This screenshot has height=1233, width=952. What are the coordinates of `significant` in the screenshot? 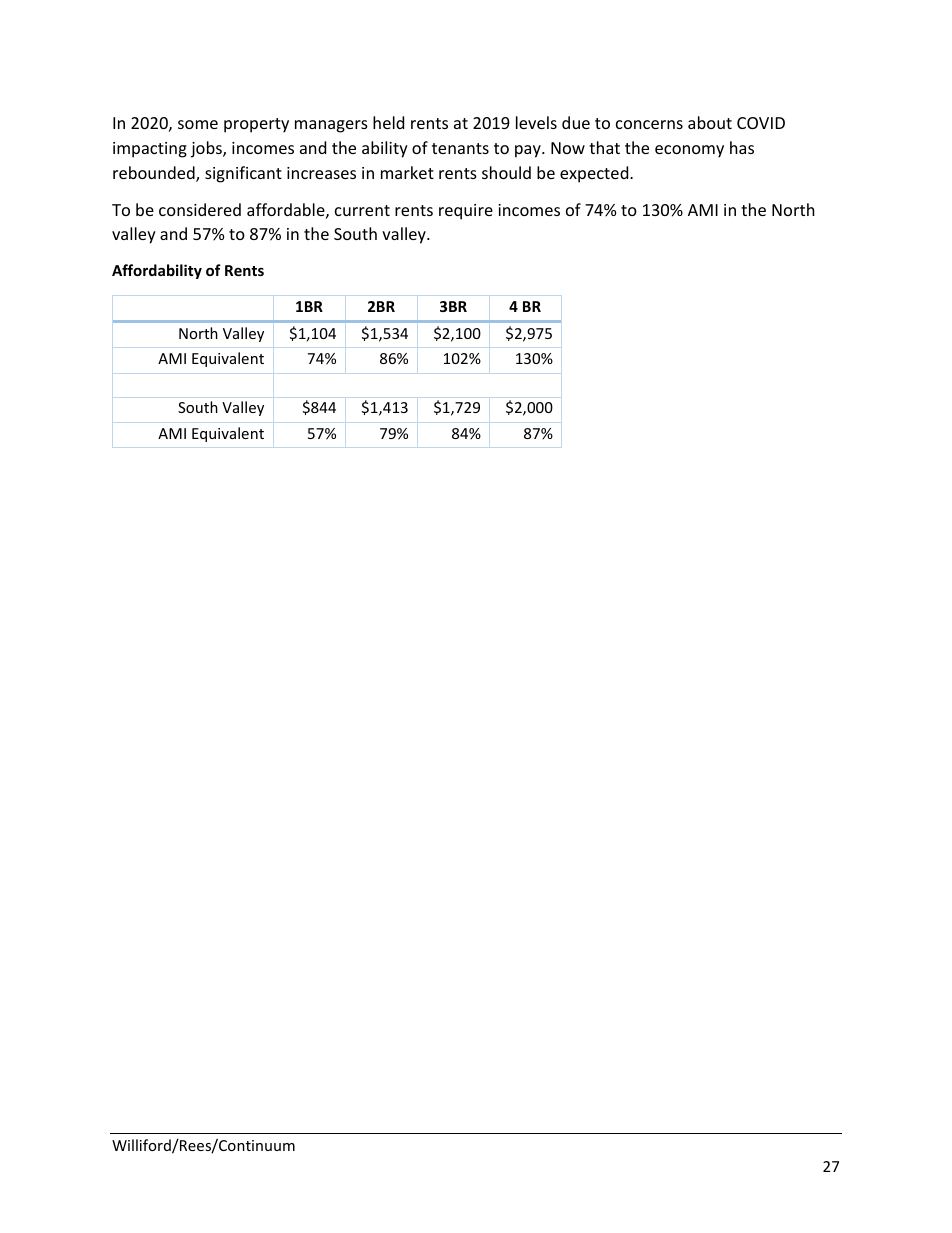 It's located at (243, 174).
